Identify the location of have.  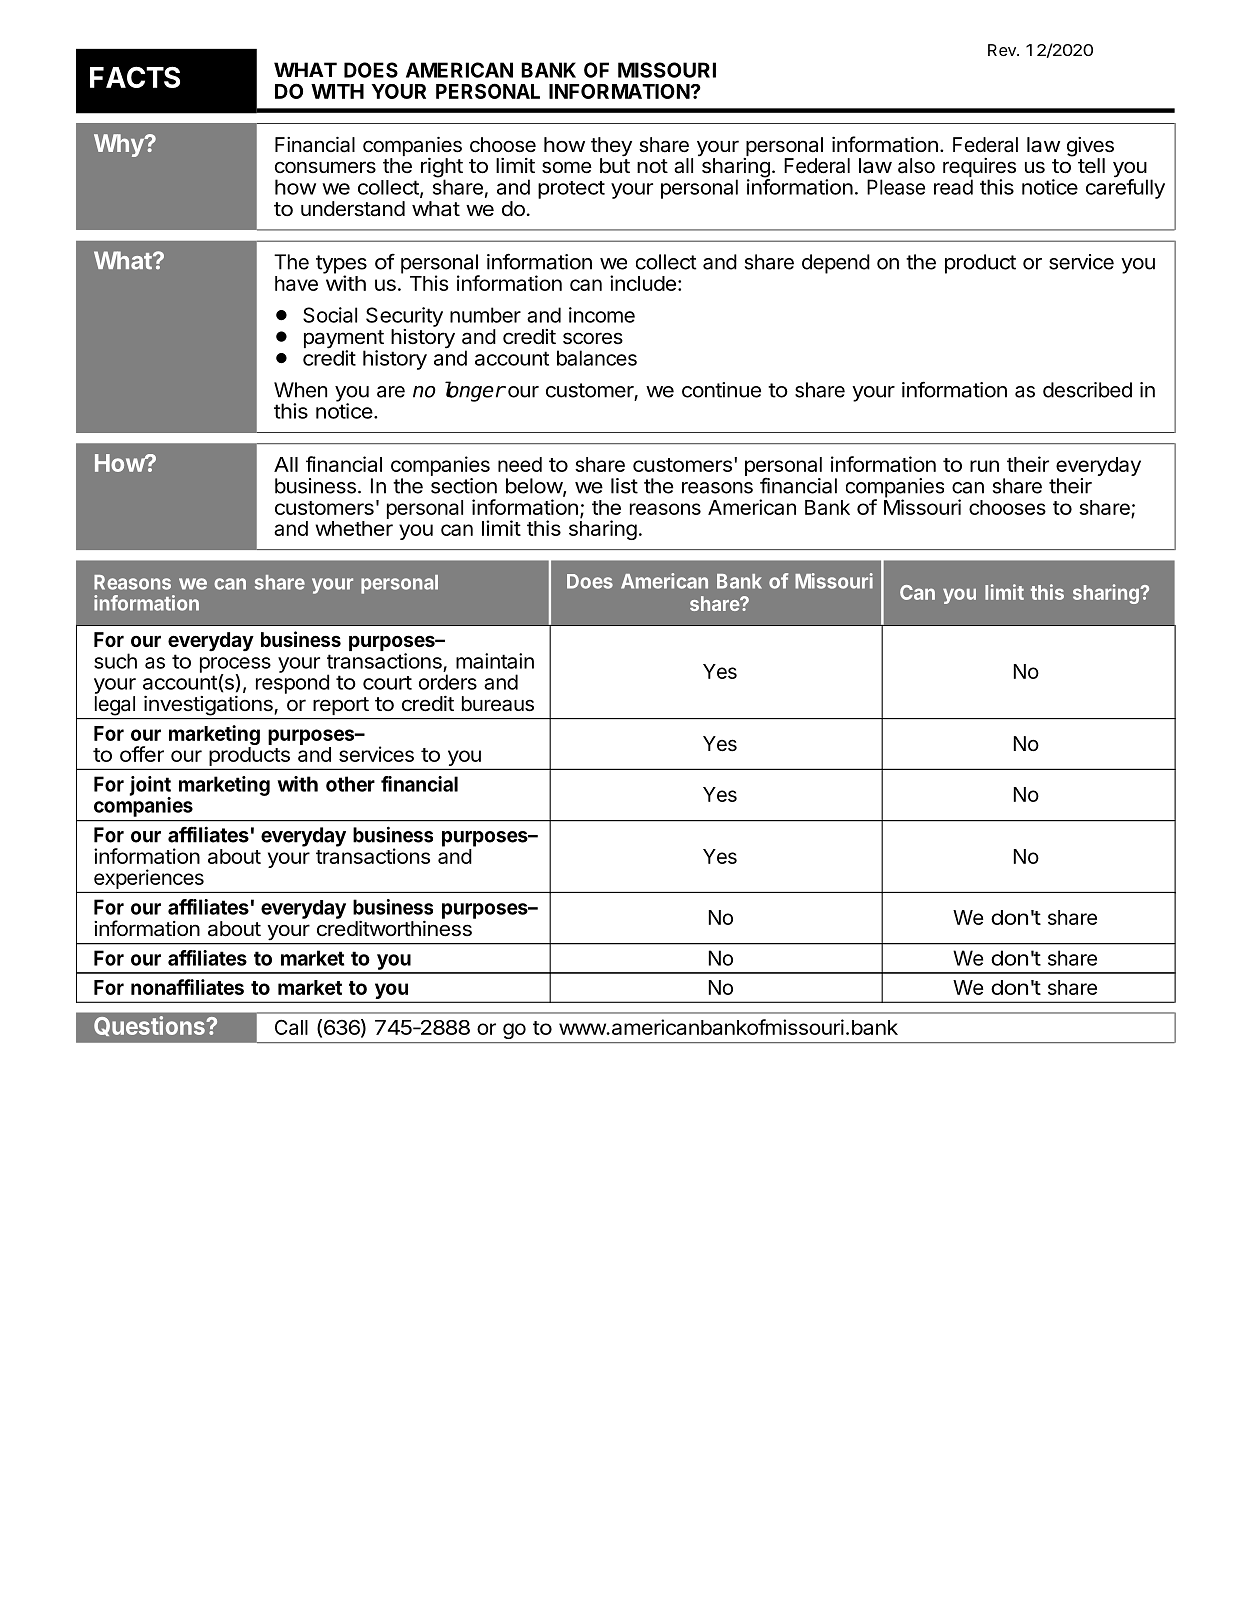
(296, 283).
